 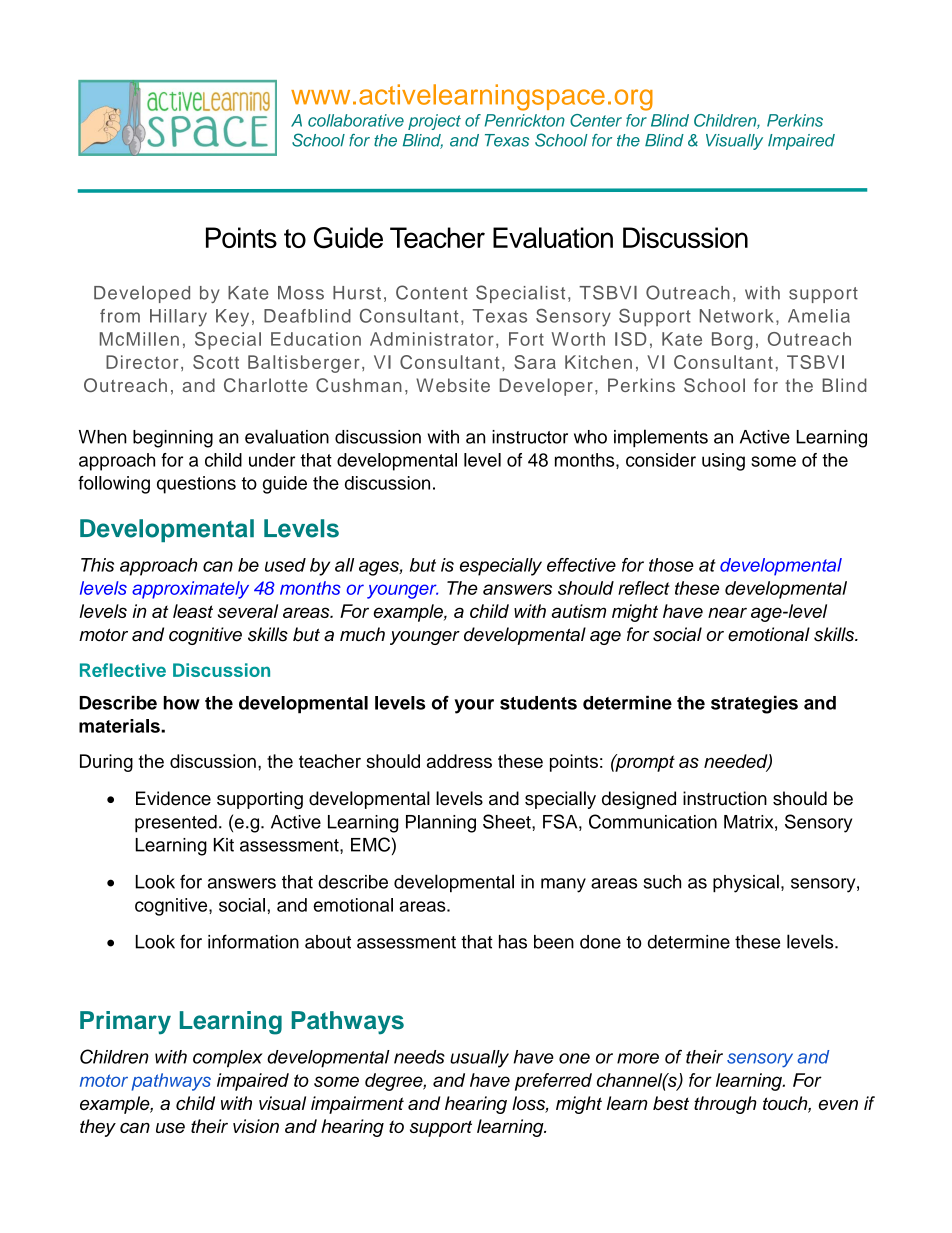 I want to click on questions, so click(x=196, y=485).
